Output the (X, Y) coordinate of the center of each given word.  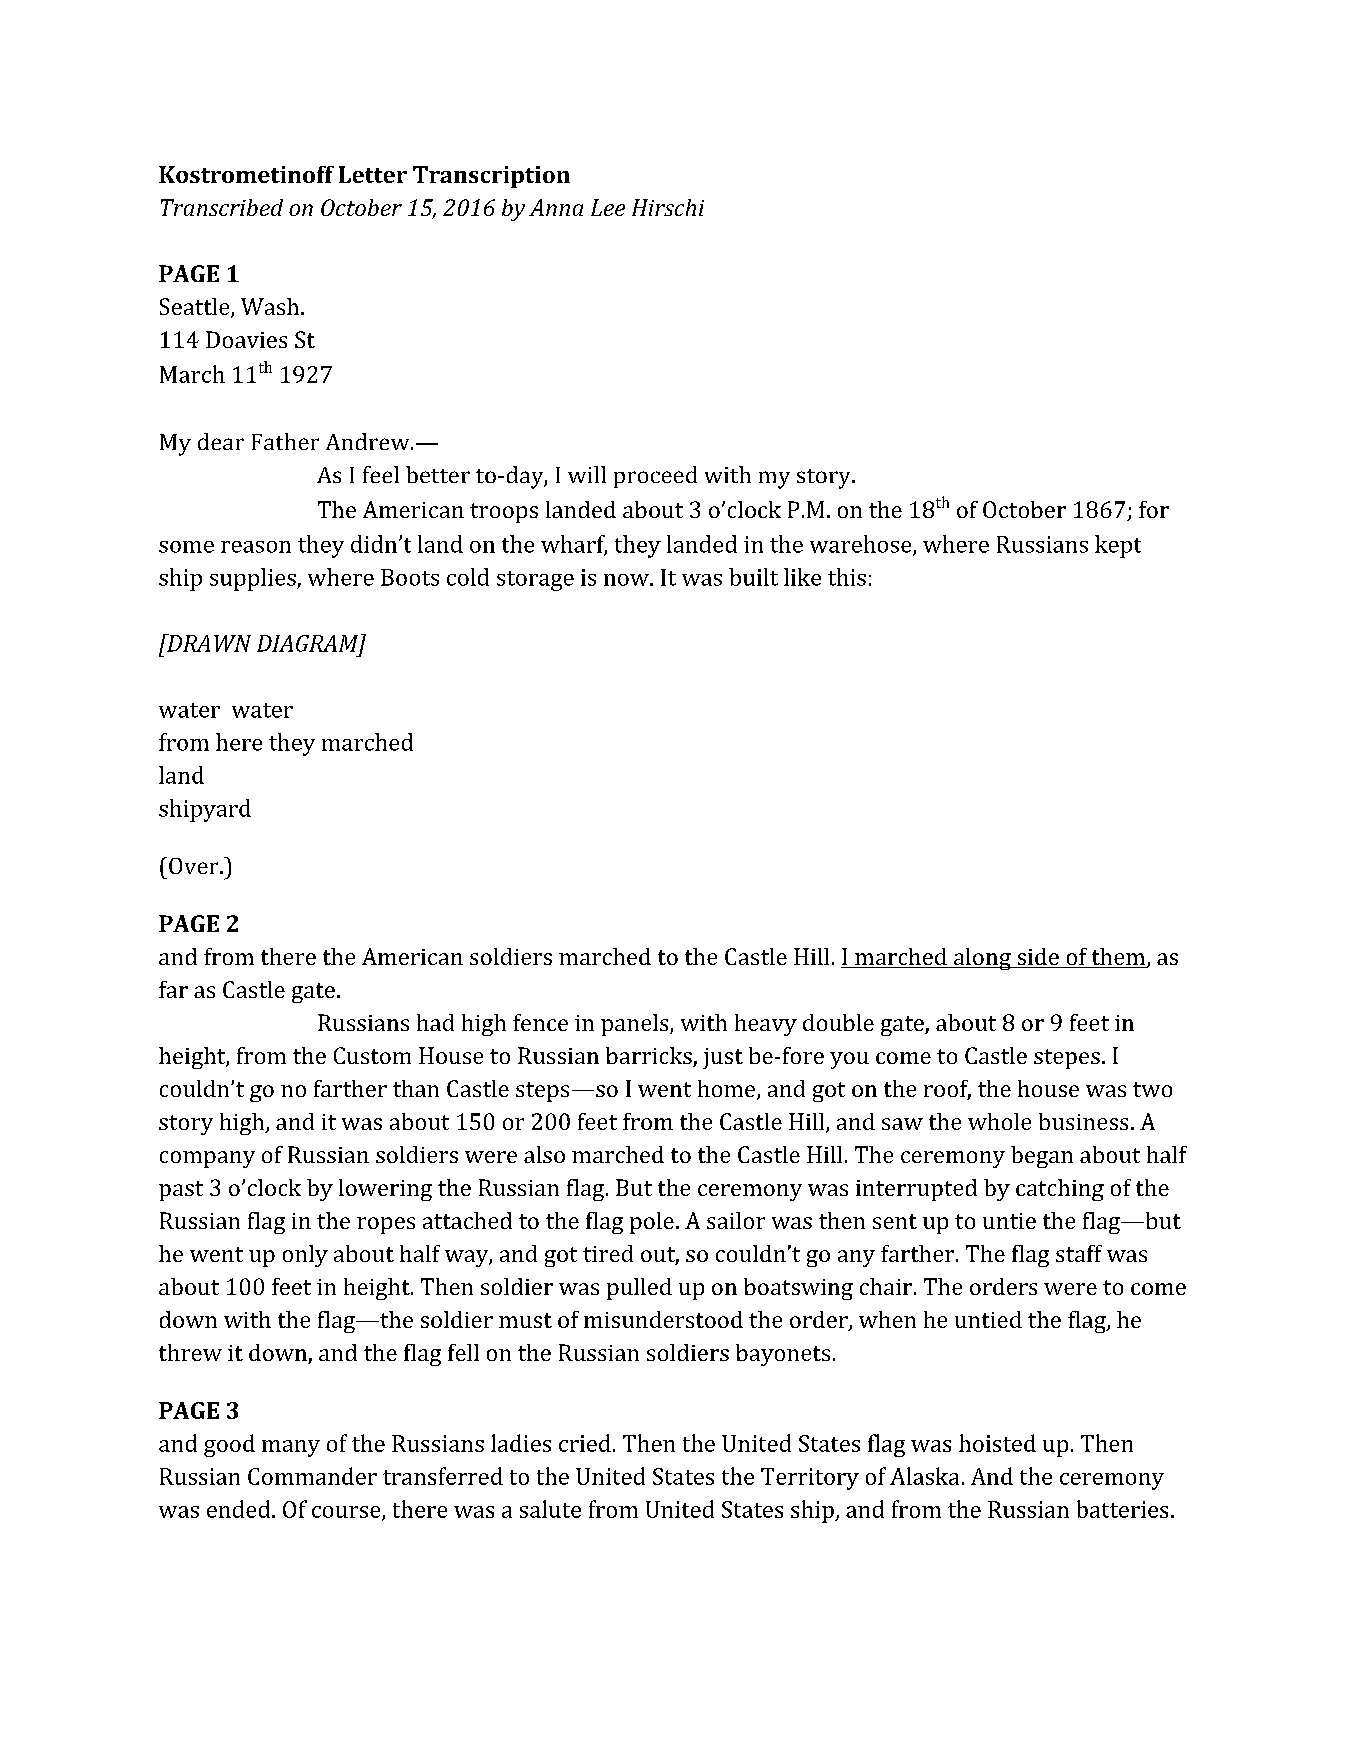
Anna (556, 207)
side (1038, 958)
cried (585, 1443)
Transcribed (222, 207)
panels (634, 1025)
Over (195, 866)
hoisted (997, 1443)
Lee (608, 207)
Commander (312, 1476)
